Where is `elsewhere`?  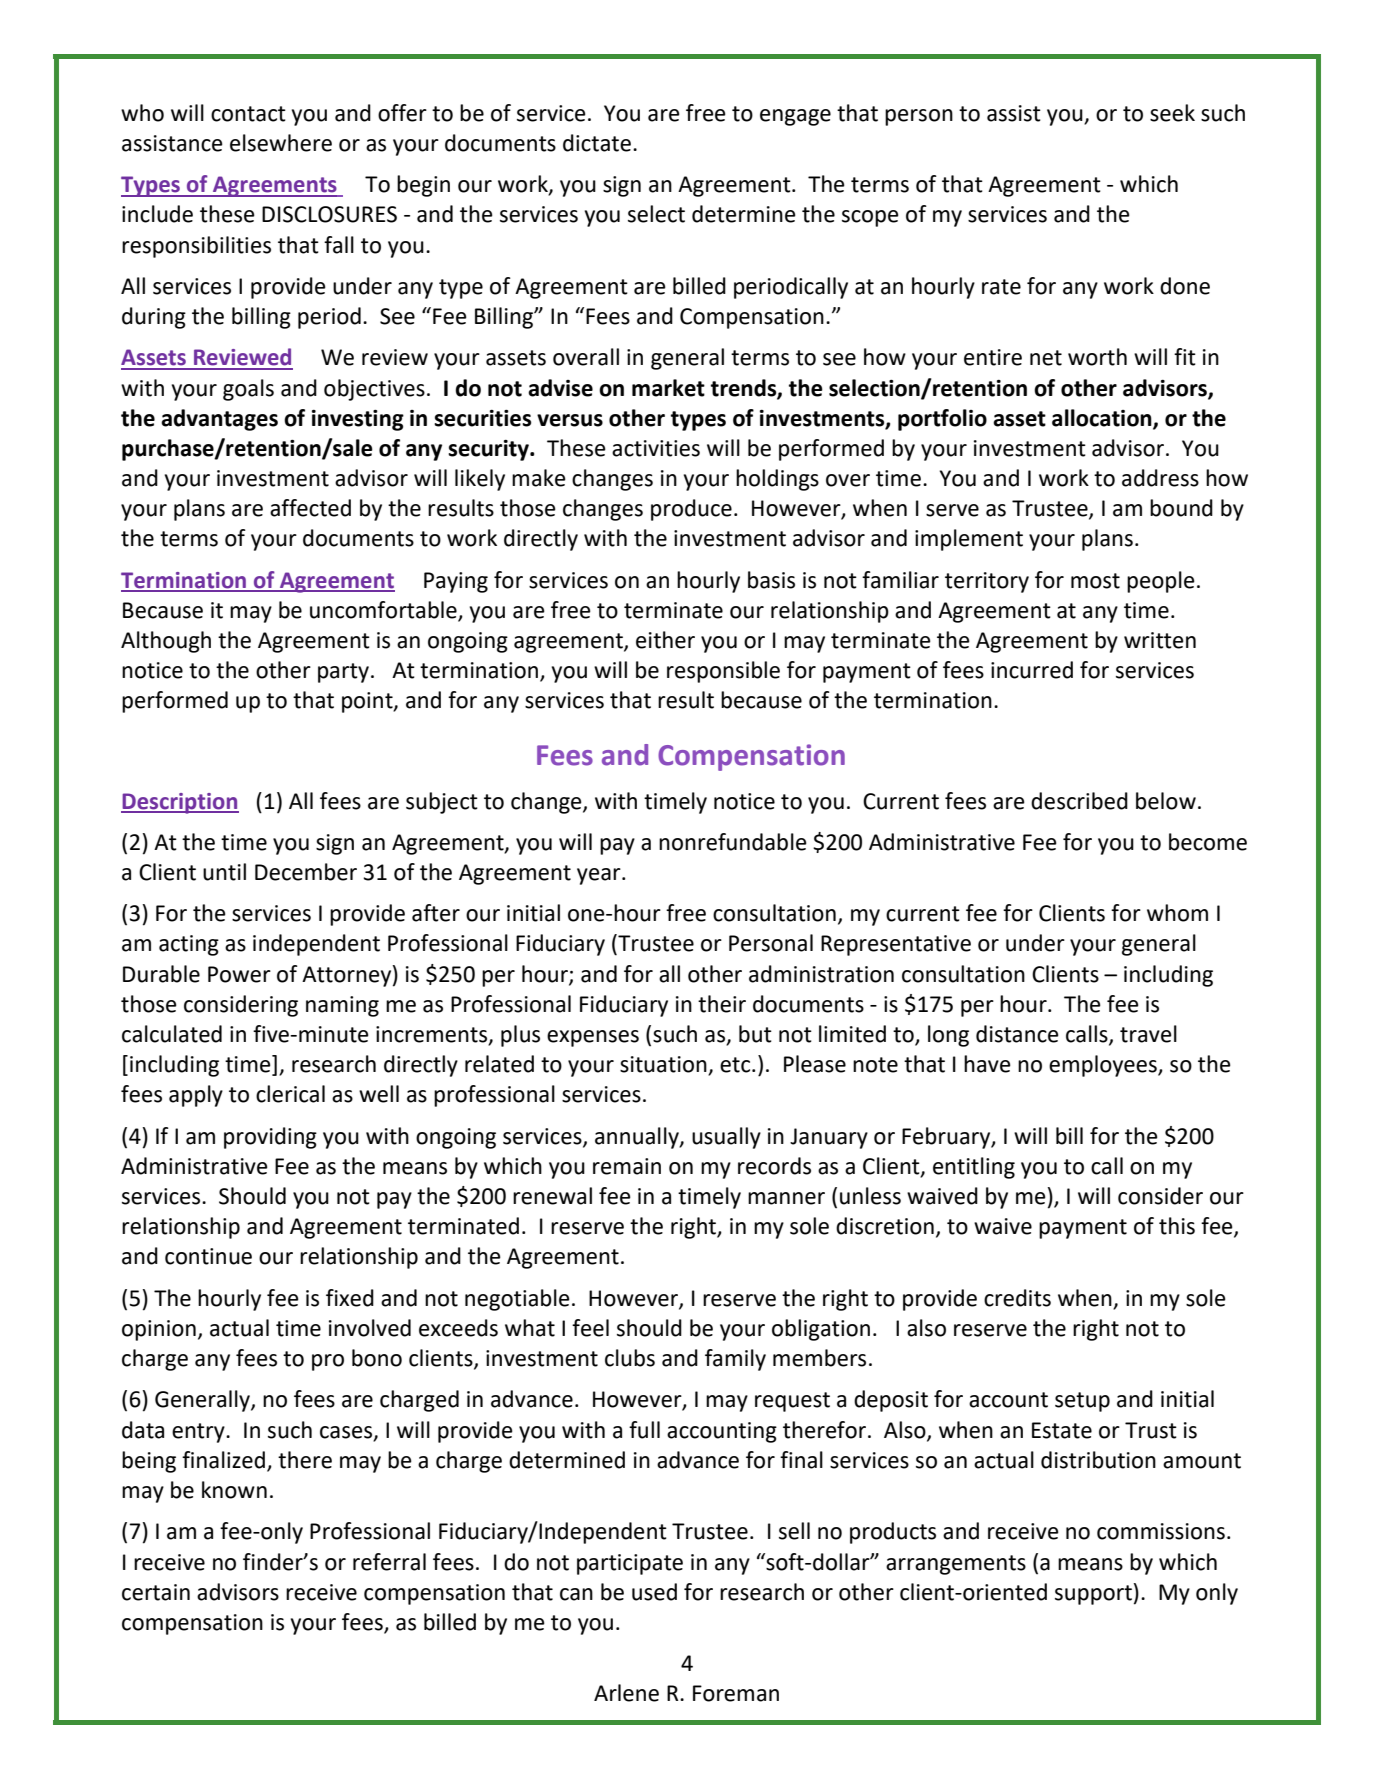
elsewhere is located at coordinates (281, 143).
